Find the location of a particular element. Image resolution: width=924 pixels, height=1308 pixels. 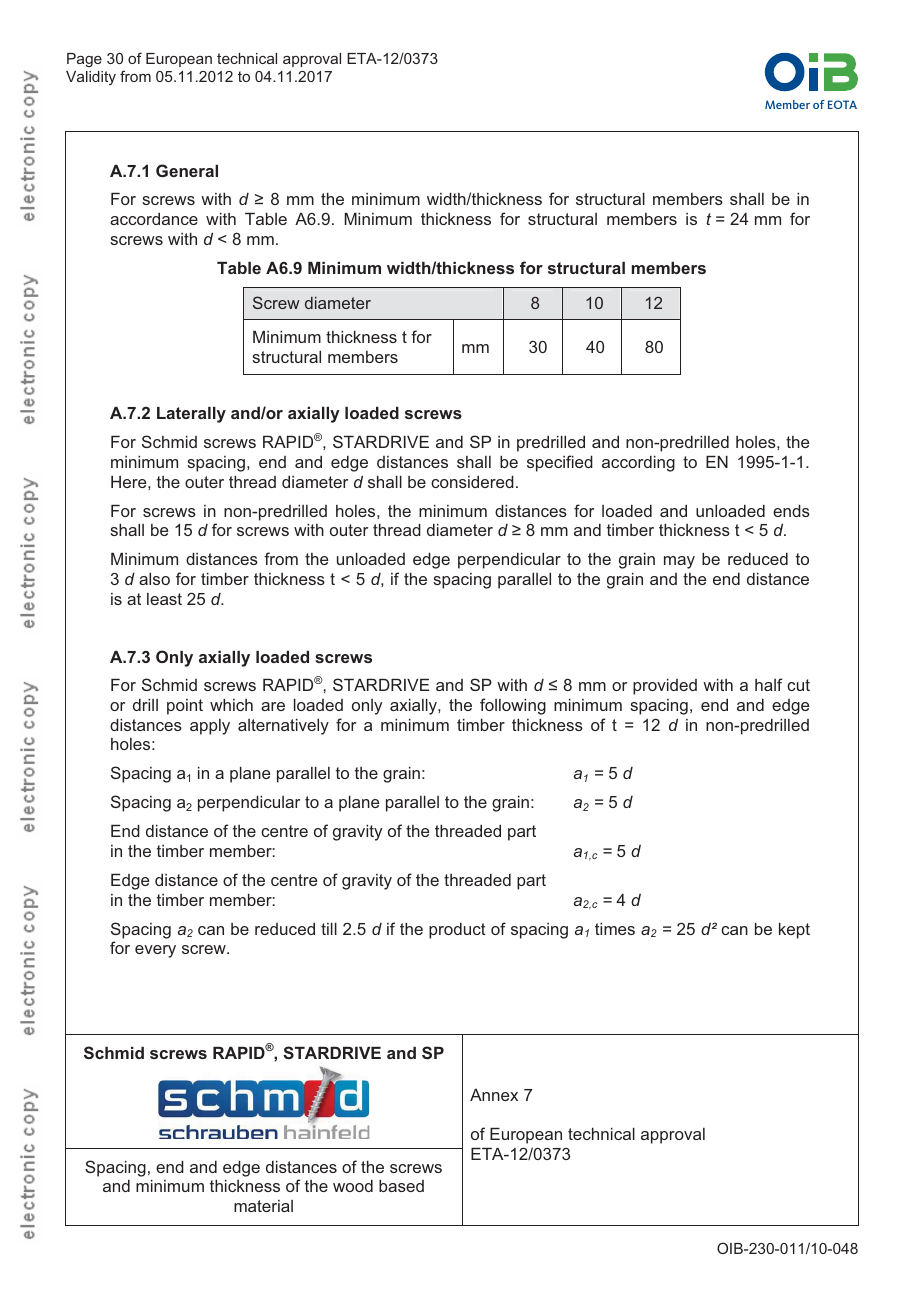

according is located at coordinates (638, 464).
